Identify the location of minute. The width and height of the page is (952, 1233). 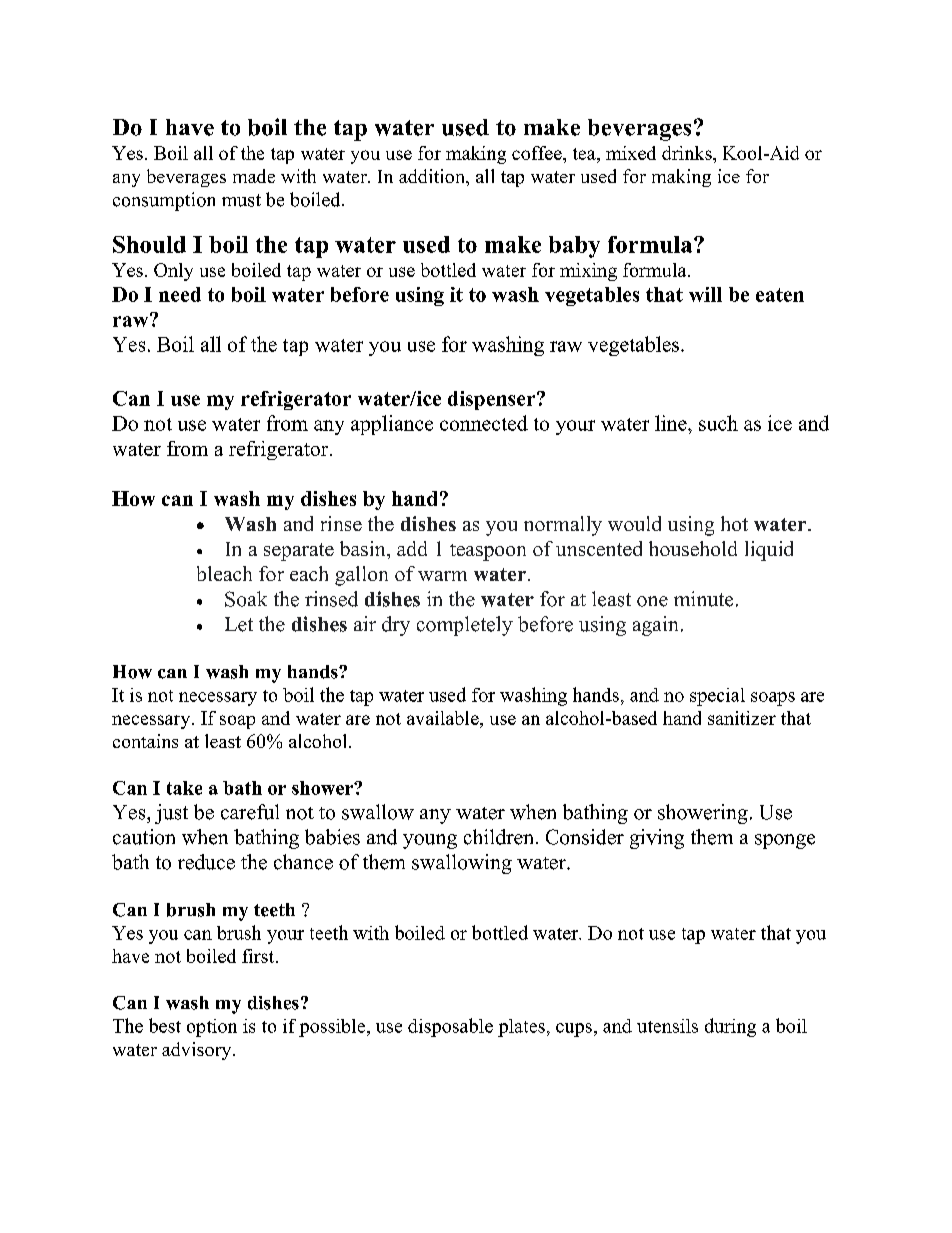
(703, 599).
